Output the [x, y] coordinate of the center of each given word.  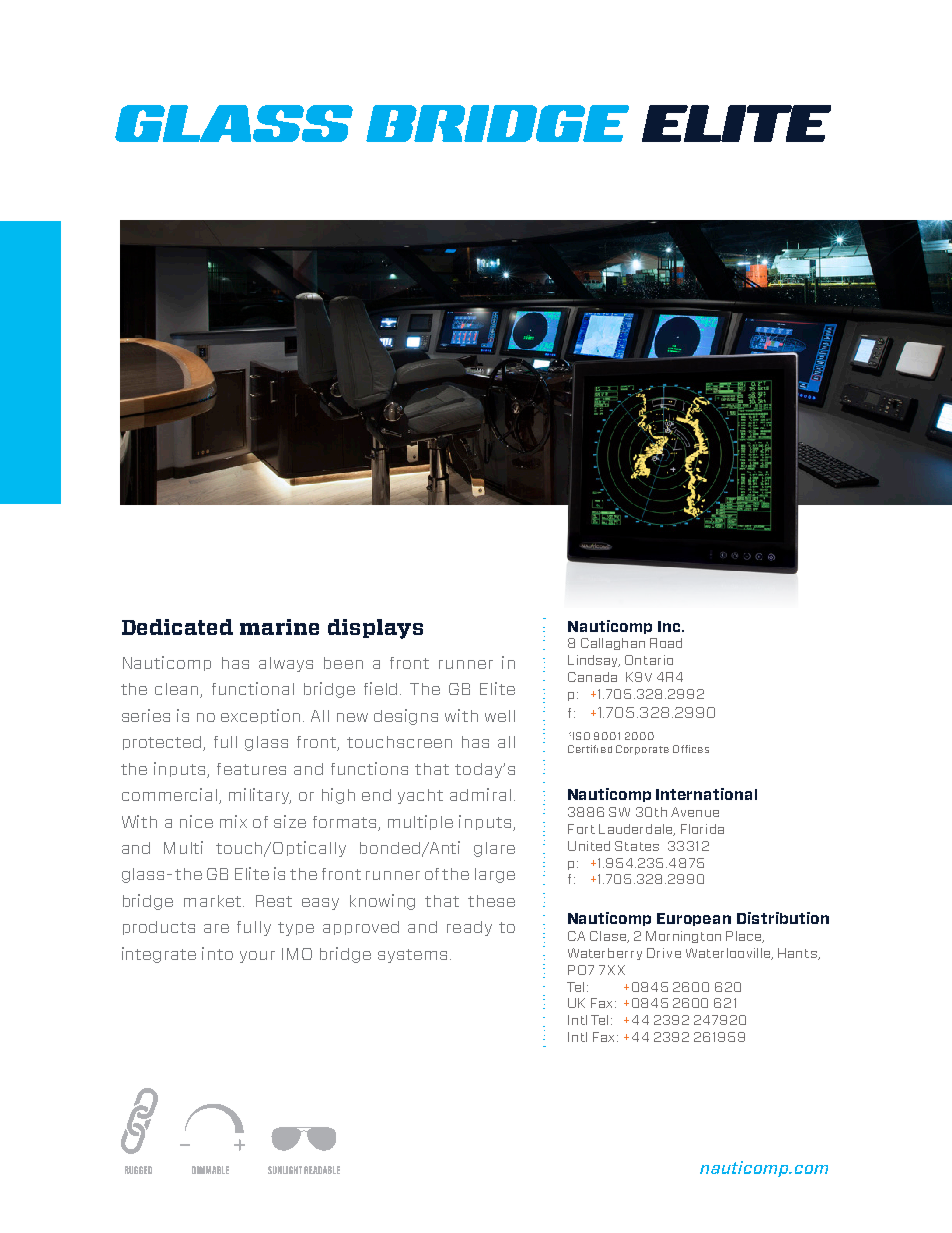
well [500, 716]
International [706, 794]
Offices [691, 749]
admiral [480, 794]
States [637, 846]
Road [666, 643]
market [212, 901]
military [260, 796]
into [217, 953]
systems [412, 956]
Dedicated [177, 627]
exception [260, 716]
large [495, 875]
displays [375, 629]
